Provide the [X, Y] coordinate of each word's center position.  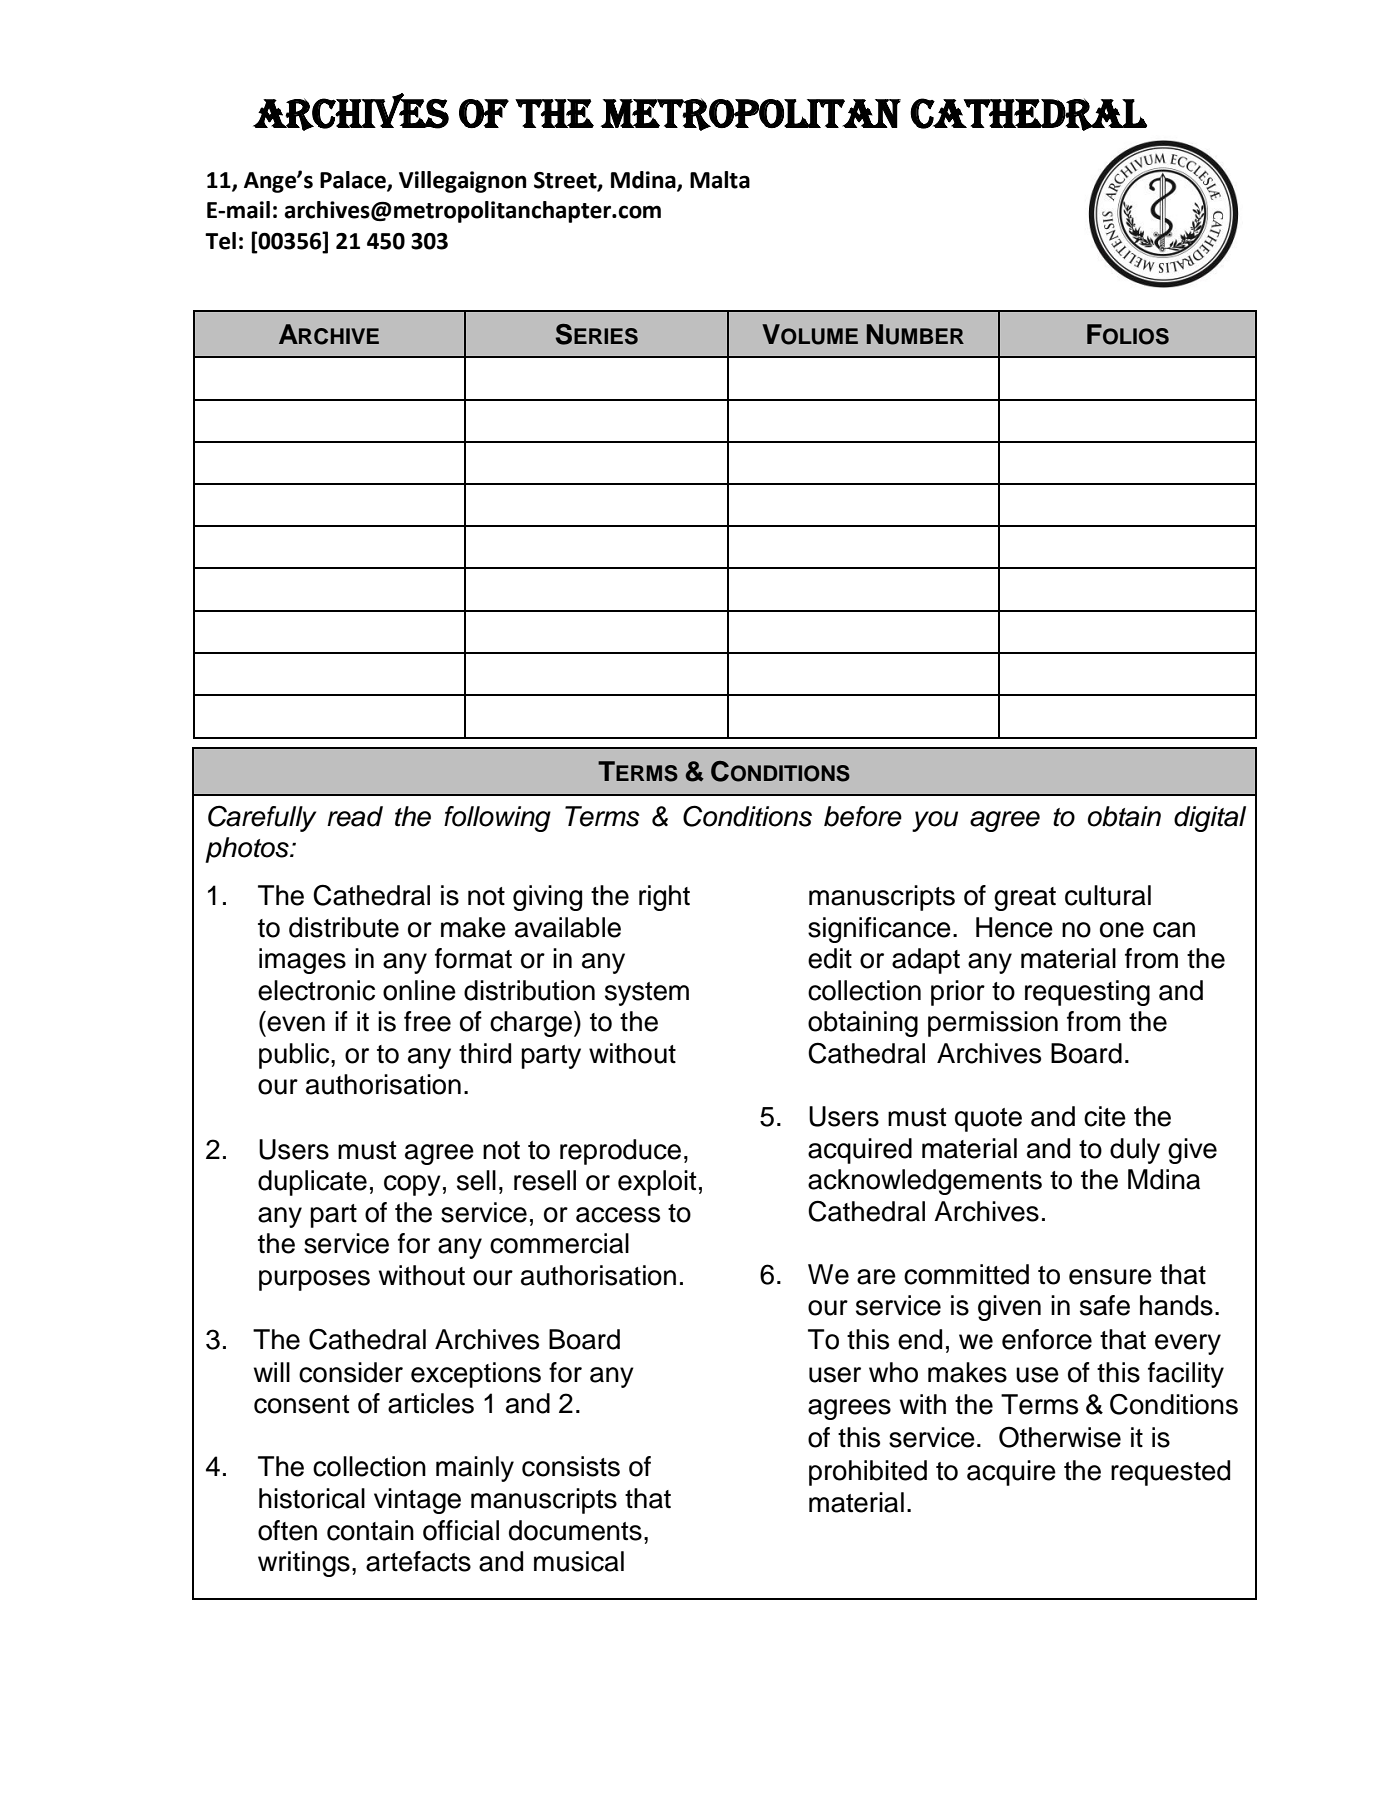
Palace [354, 180]
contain [370, 1530]
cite [1105, 1116]
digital [1210, 819]
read [355, 816]
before [863, 816]
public [295, 1056]
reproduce [620, 1152]
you [935, 821]
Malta [720, 180]
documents [575, 1530]
